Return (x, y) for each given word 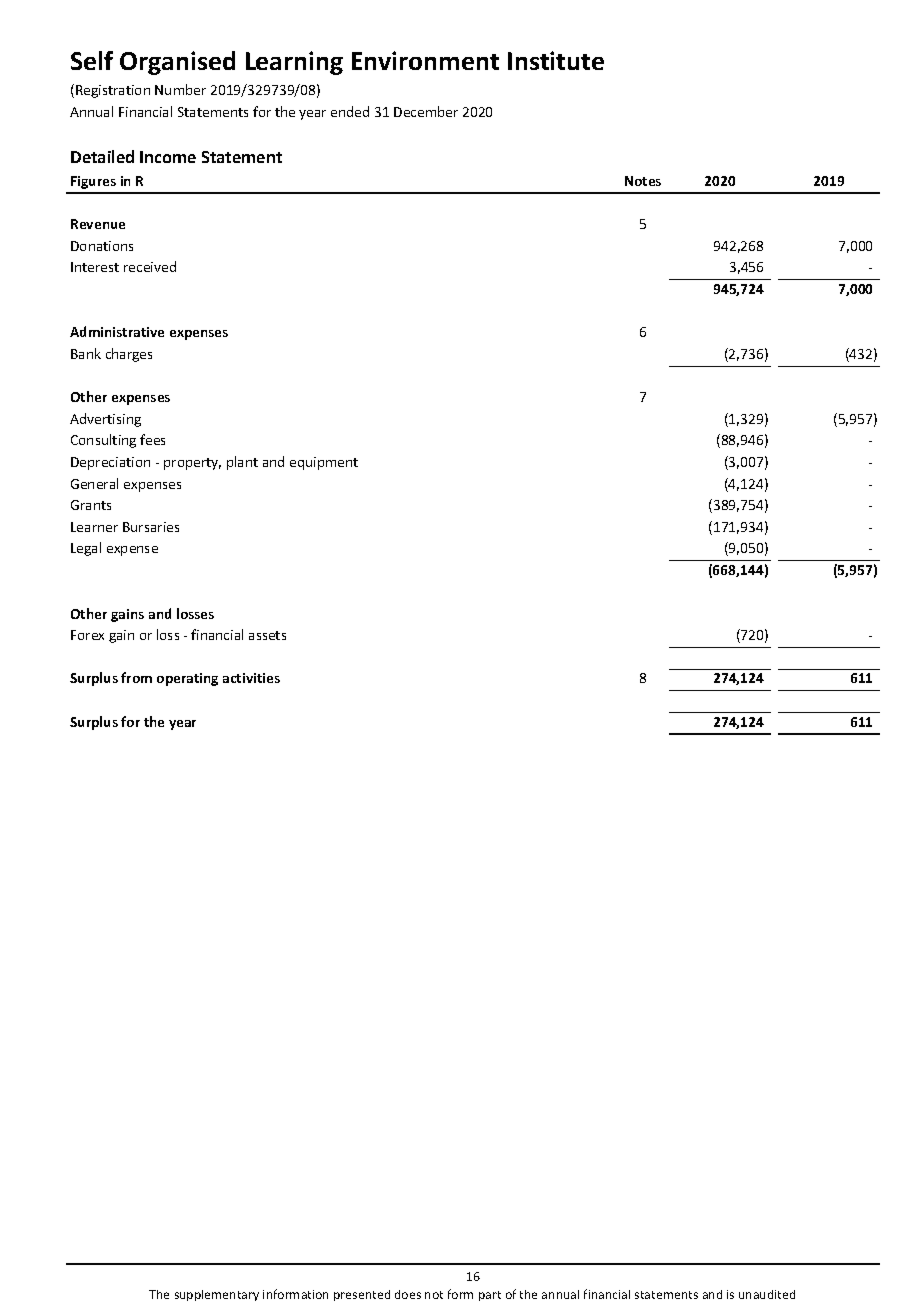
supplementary (217, 1295)
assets (267, 635)
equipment (324, 463)
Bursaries (151, 527)
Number (180, 89)
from (136, 677)
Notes (643, 181)
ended (350, 111)
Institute (556, 60)
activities (251, 678)
